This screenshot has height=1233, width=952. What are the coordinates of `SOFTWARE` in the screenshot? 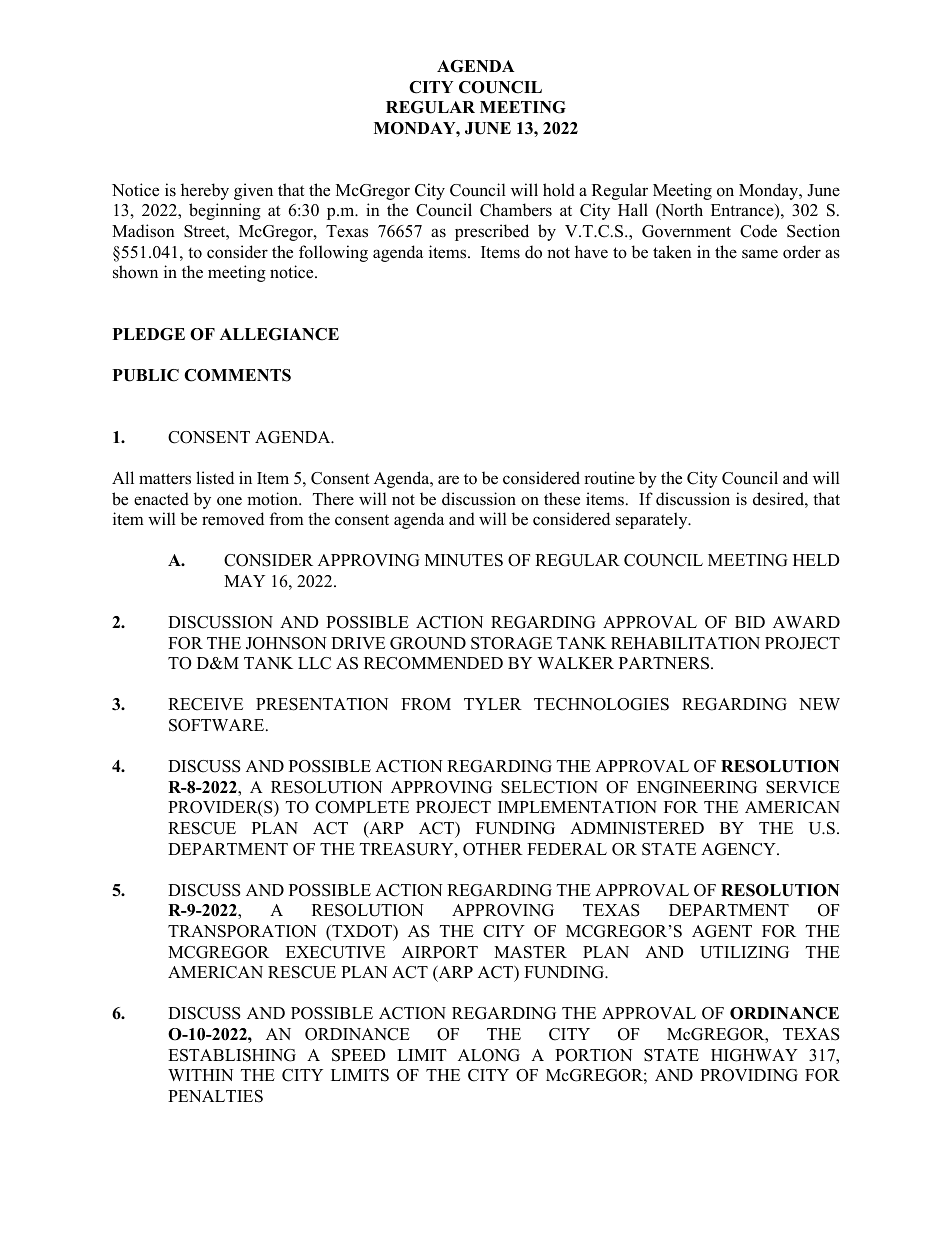 It's located at (218, 725).
